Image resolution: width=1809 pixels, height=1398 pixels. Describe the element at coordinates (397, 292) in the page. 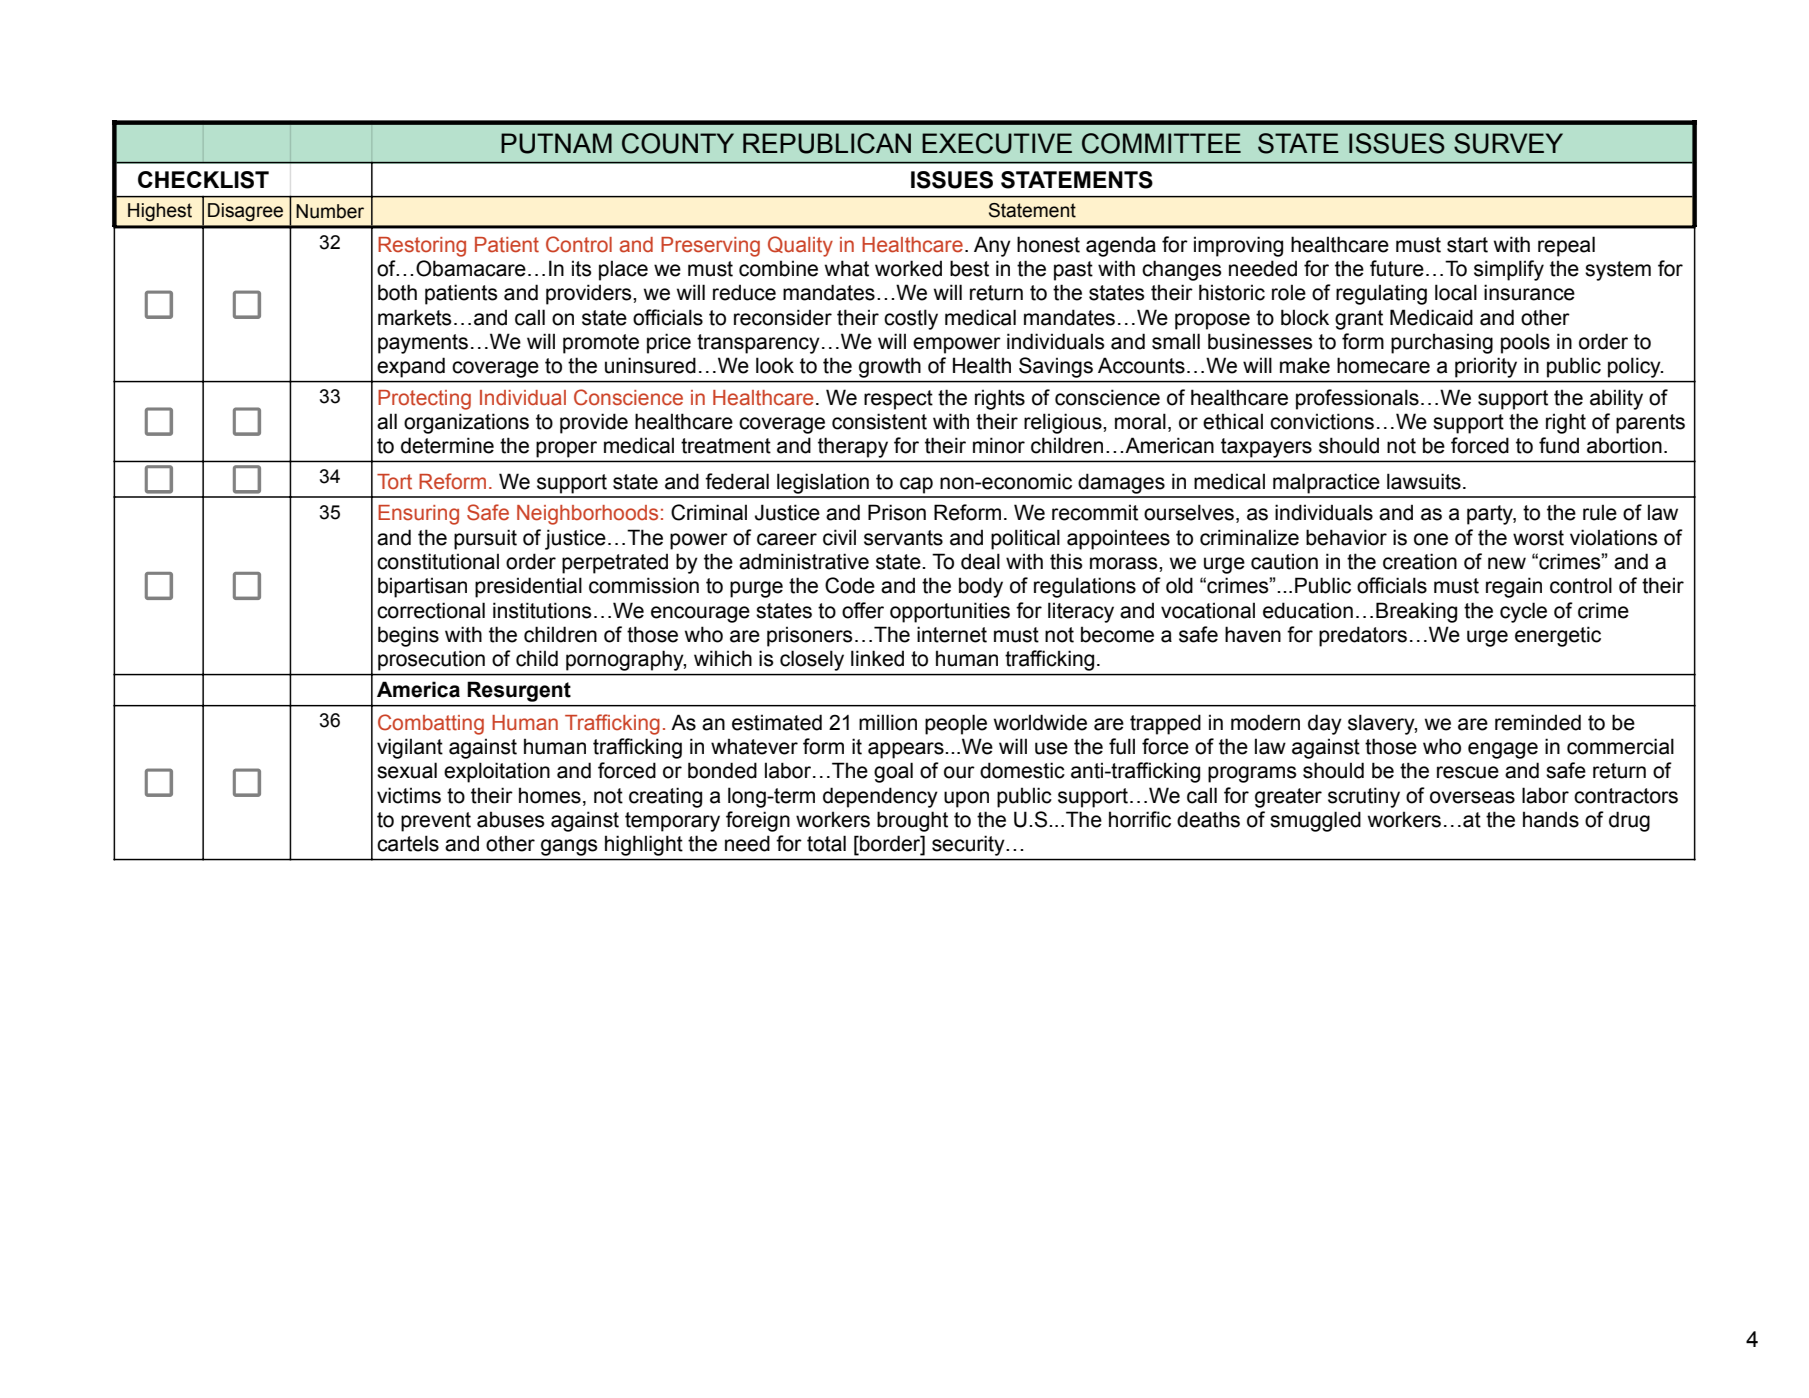

I see `both` at that location.
